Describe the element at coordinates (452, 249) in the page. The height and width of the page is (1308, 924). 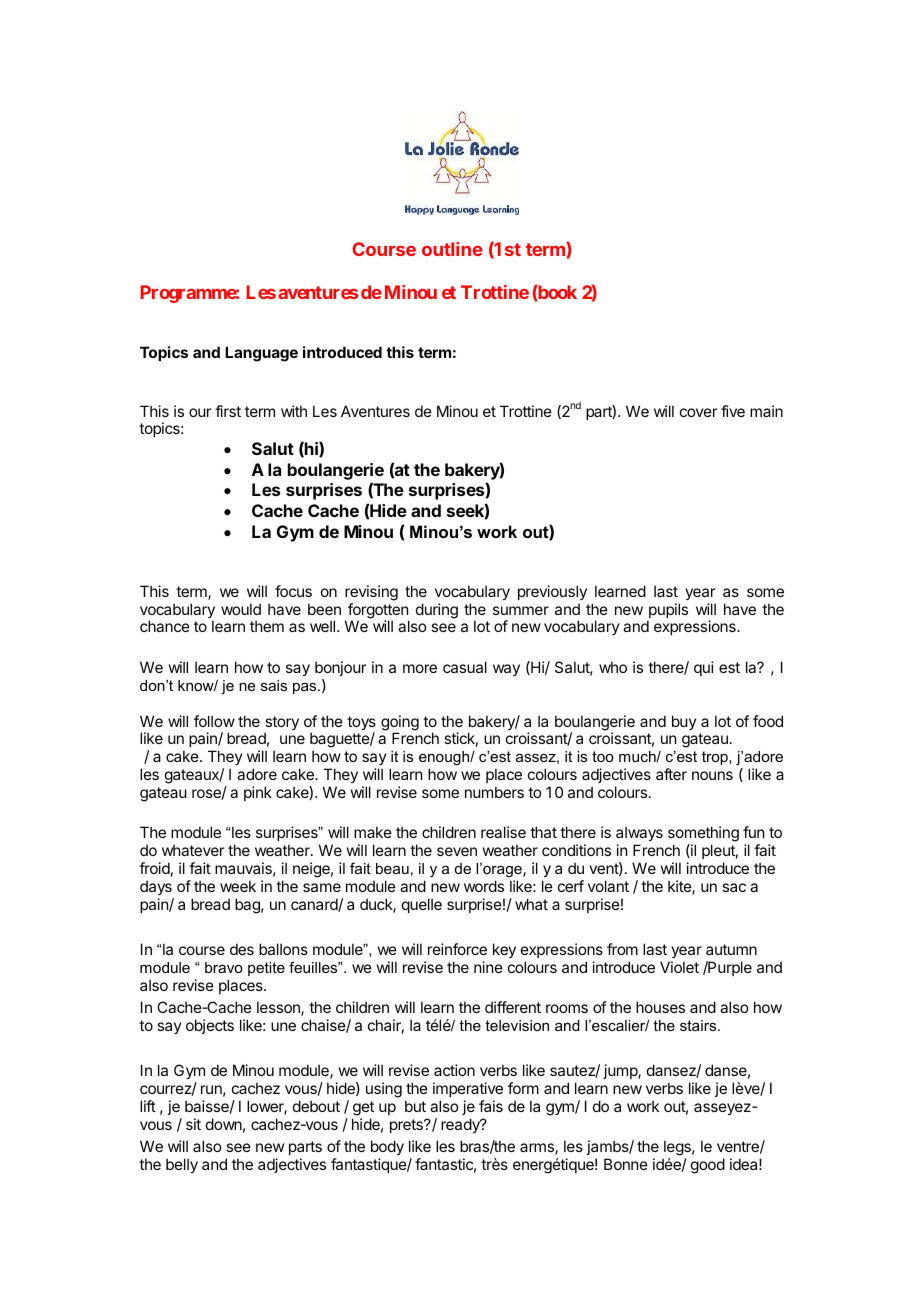
I see `outline` at that location.
